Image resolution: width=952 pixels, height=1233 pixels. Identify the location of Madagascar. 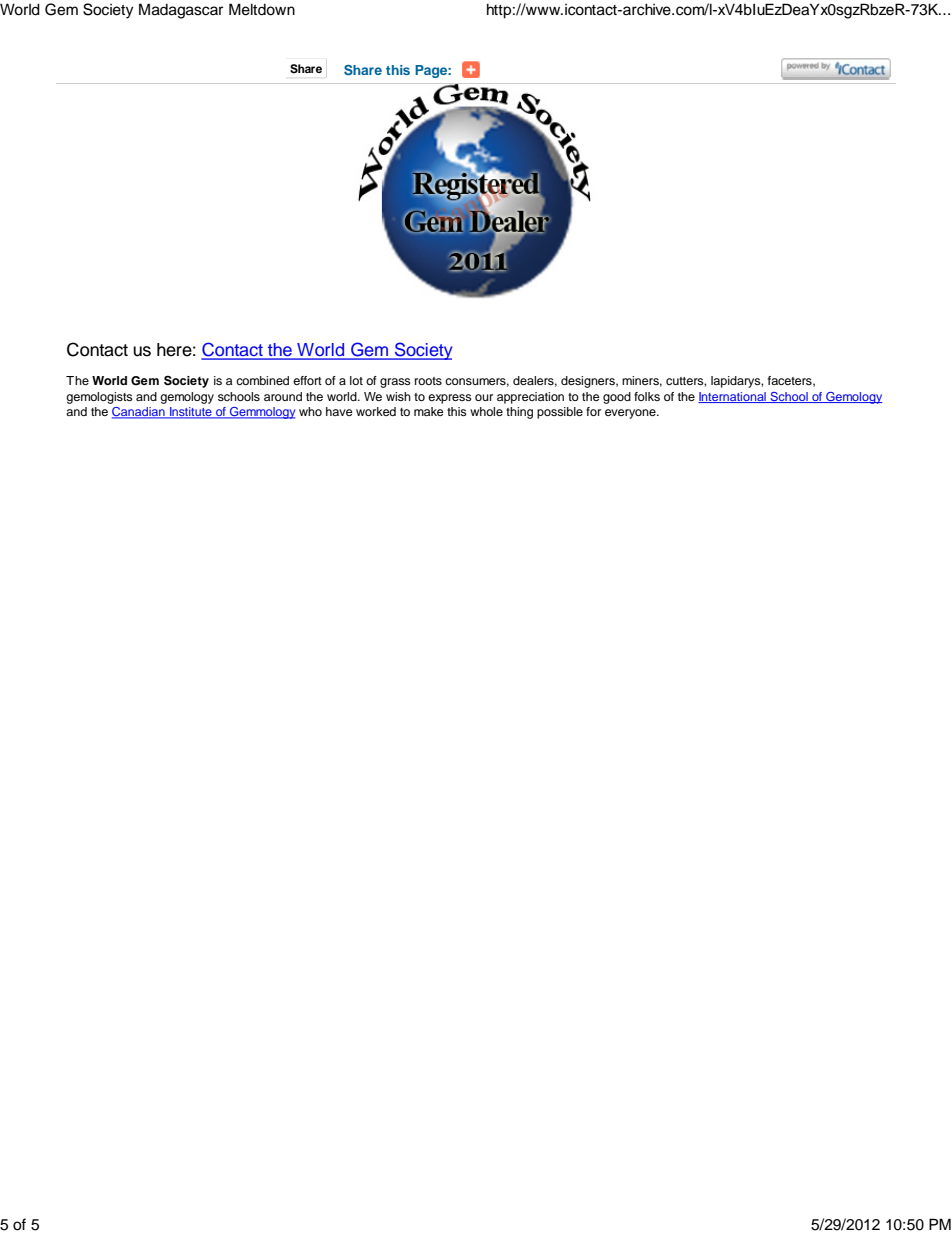
(181, 11).
